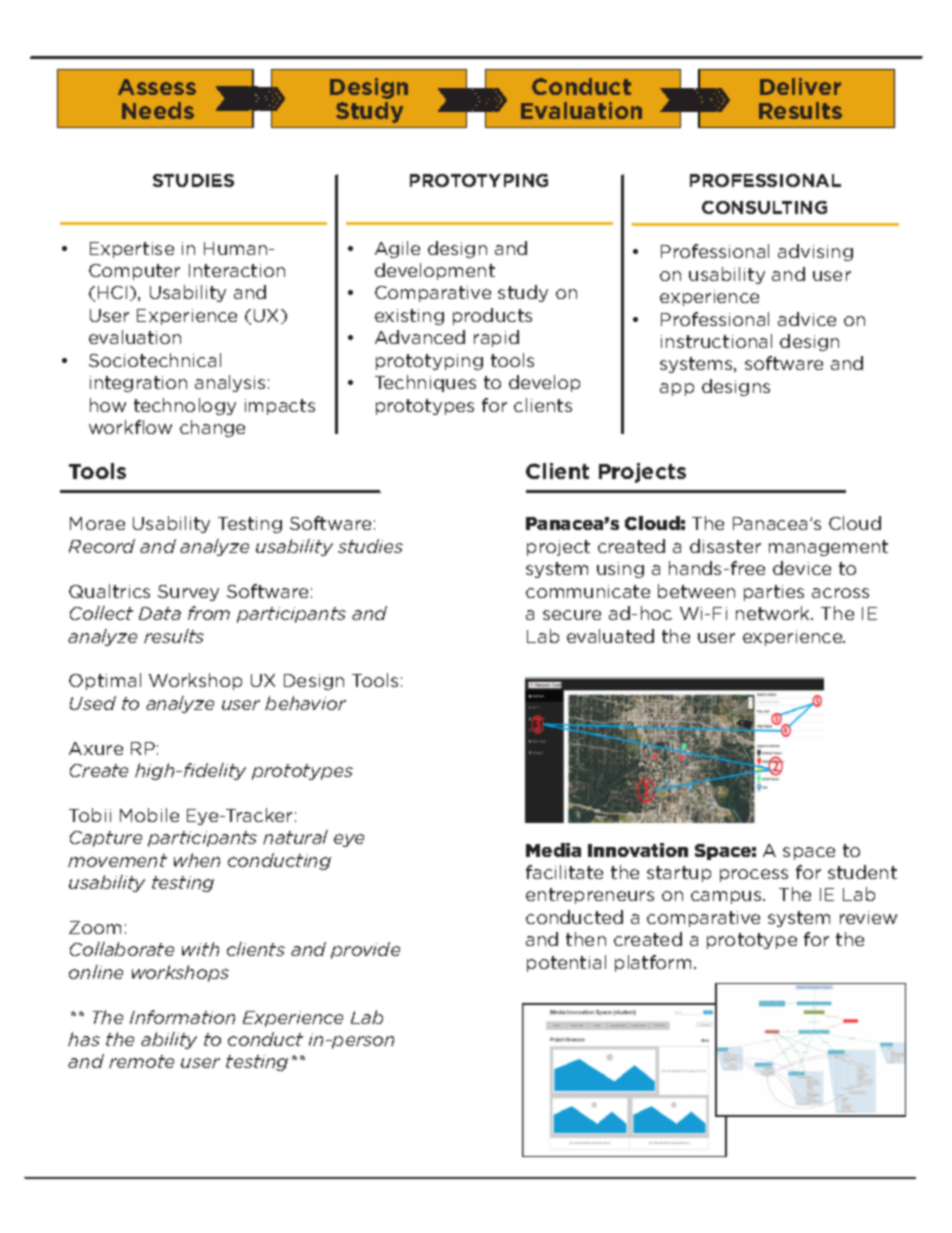 The height and width of the screenshot is (1233, 952). What do you see at coordinates (588, 591) in the screenshot?
I see `communicate` at bounding box center [588, 591].
